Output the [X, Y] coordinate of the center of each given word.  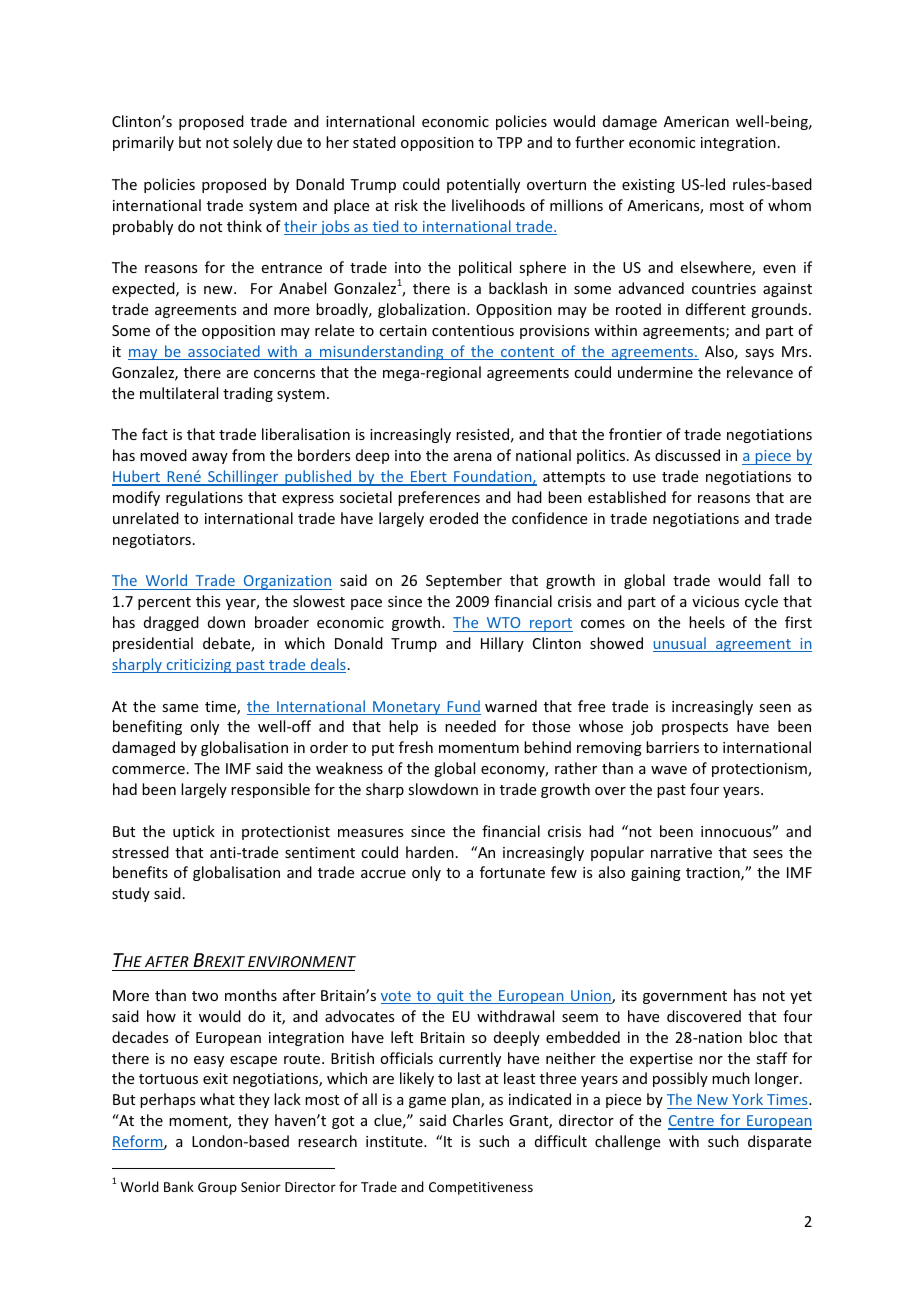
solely [253, 143]
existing [648, 186]
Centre [692, 1122]
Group [217, 1188]
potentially [483, 185]
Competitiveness [481, 1188]
